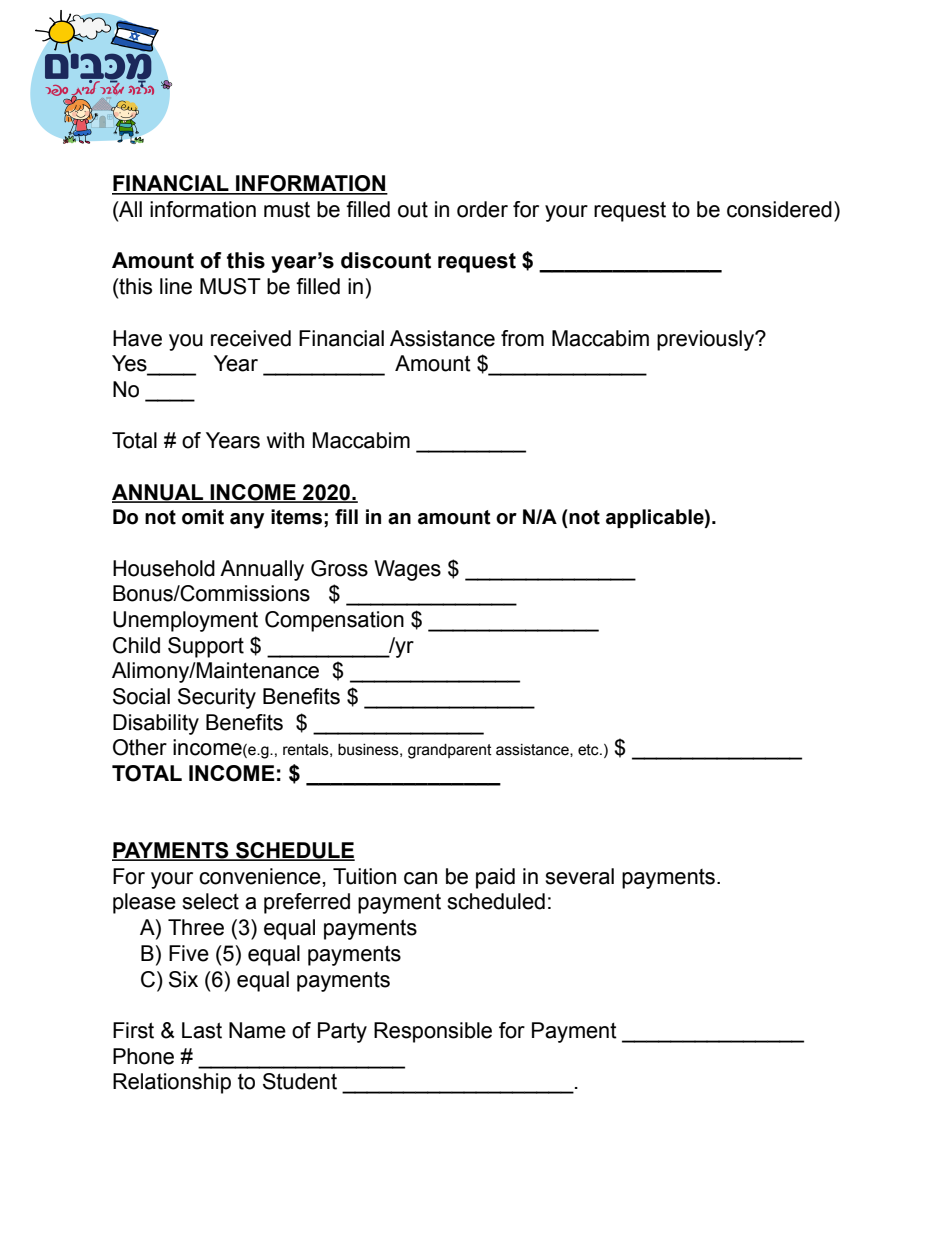  I want to click on order, so click(482, 209).
